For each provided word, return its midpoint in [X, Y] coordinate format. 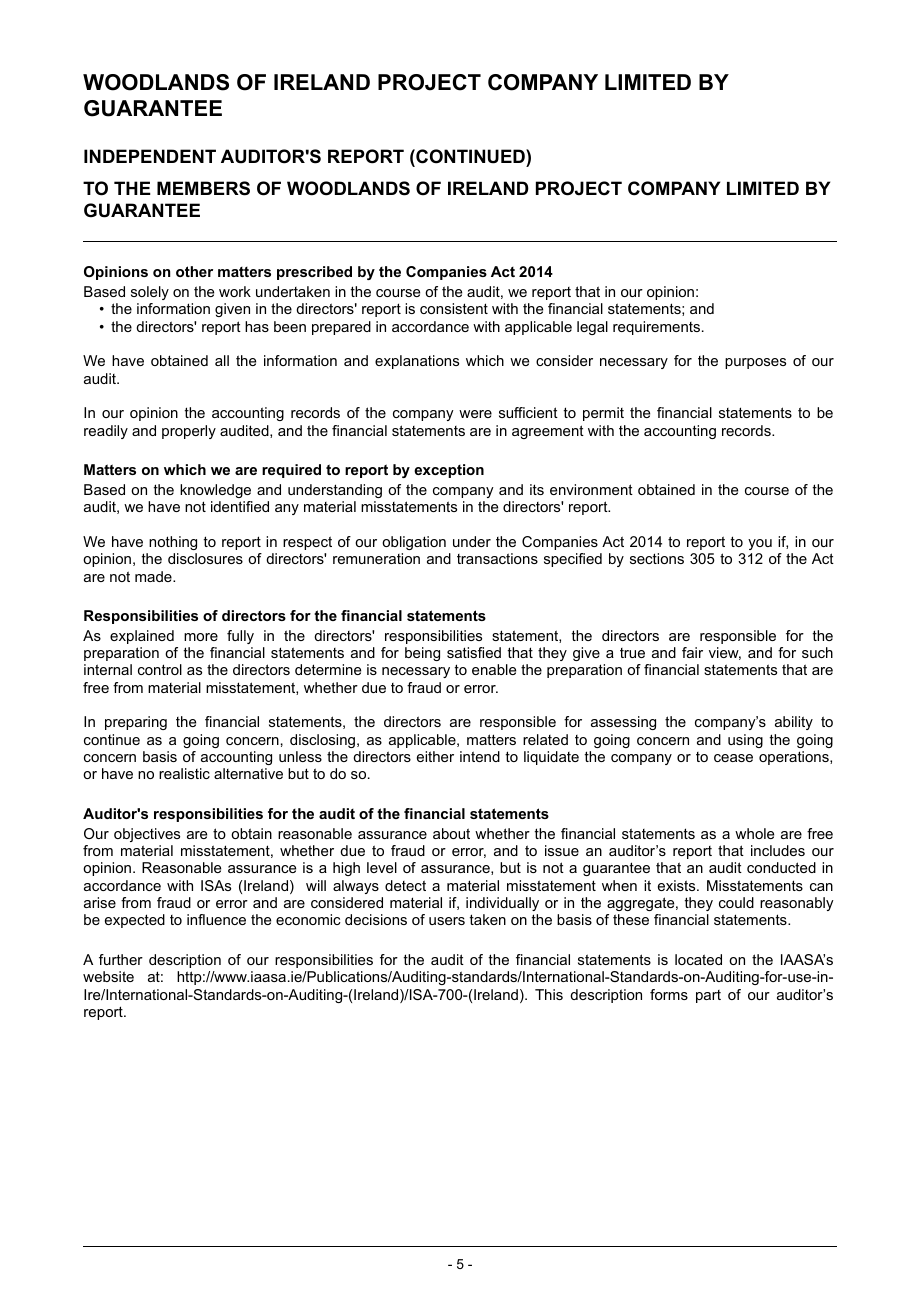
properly [189, 432]
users [447, 921]
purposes [755, 363]
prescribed [314, 273]
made [154, 576]
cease [733, 758]
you [760, 544]
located [698, 959]
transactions [497, 558]
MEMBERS [203, 188]
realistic [184, 773]
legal [592, 328]
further [121, 959]
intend [480, 756]
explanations [417, 362]
